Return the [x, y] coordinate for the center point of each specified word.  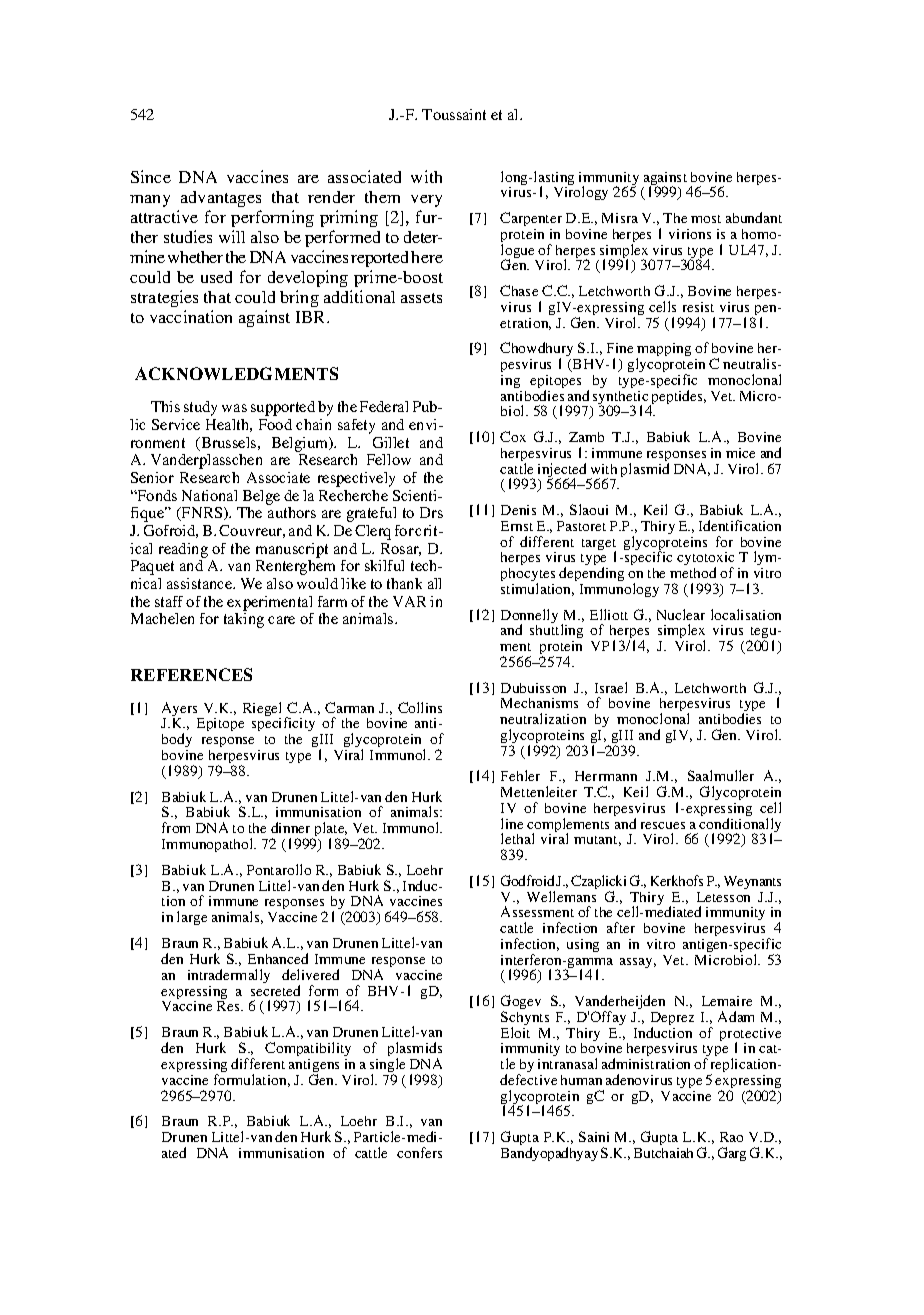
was [234, 408]
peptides [678, 398]
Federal [384, 406]
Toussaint [454, 114]
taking [244, 620]
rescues [663, 825]
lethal [517, 838]
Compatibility [308, 1049]
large [192, 918]
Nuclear [681, 614]
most [706, 219]
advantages [221, 199]
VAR [409, 601]
